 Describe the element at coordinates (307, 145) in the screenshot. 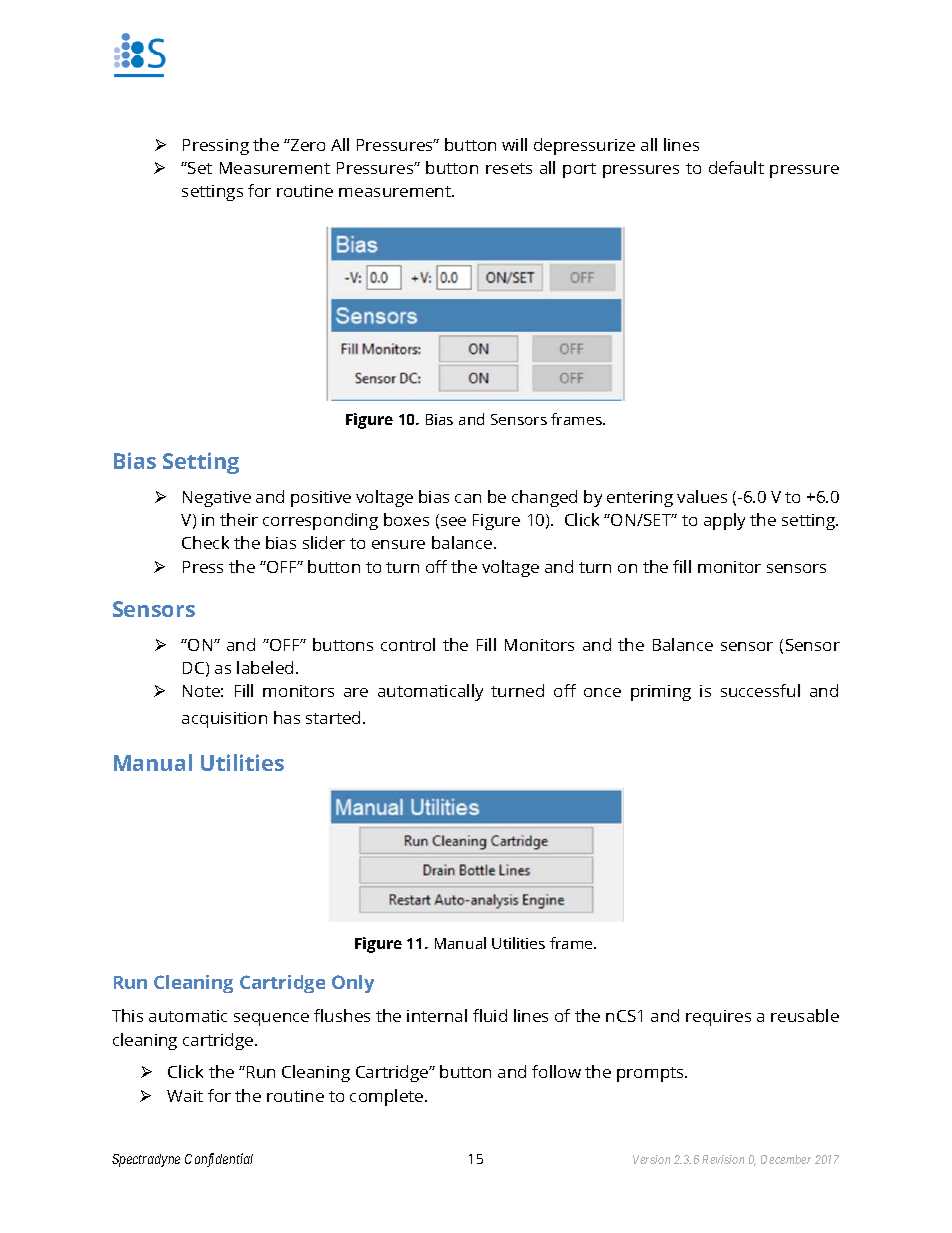

I see `Zero` at that location.
